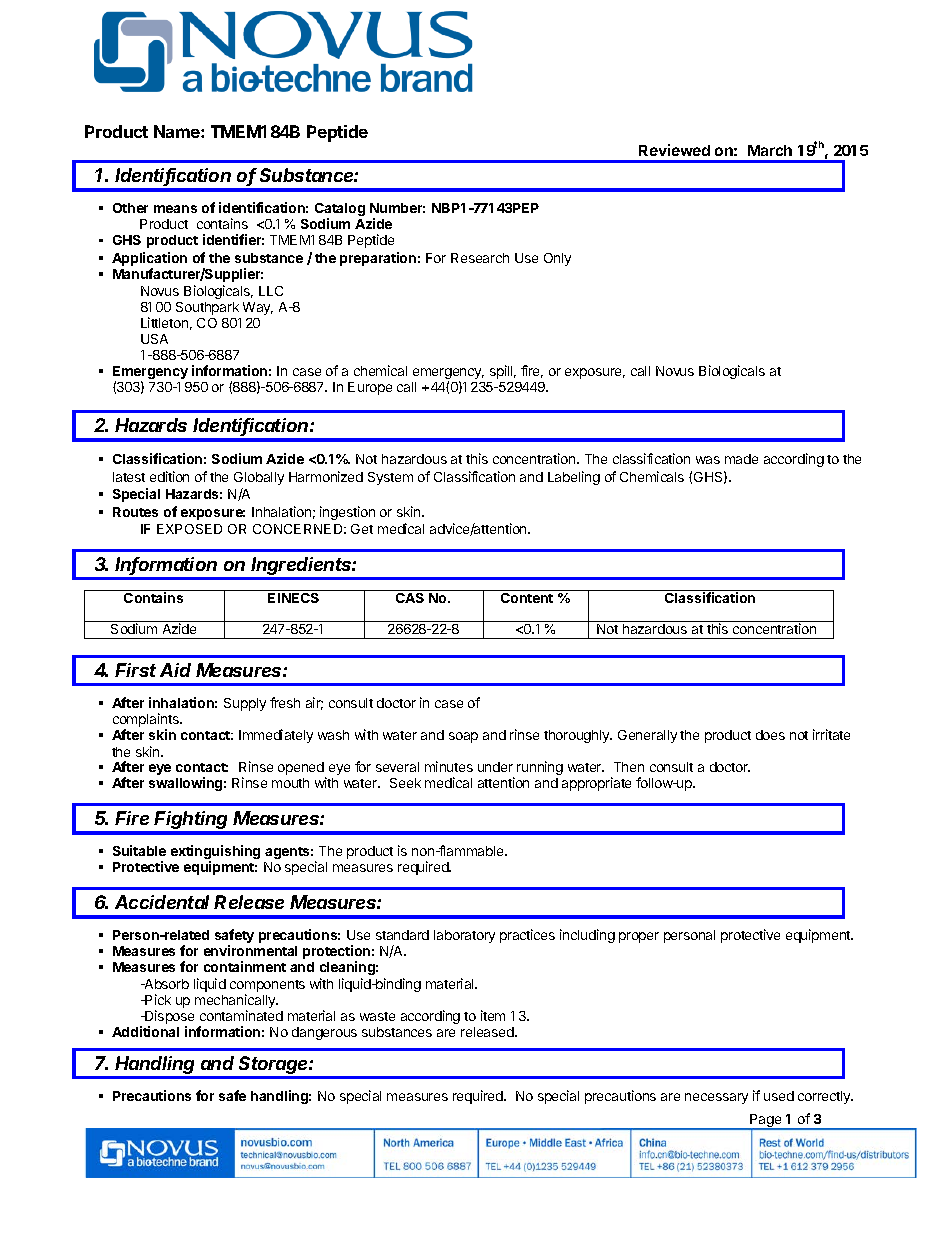  Describe the element at coordinates (463, 737) in the screenshot. I see `soap` at that location.
